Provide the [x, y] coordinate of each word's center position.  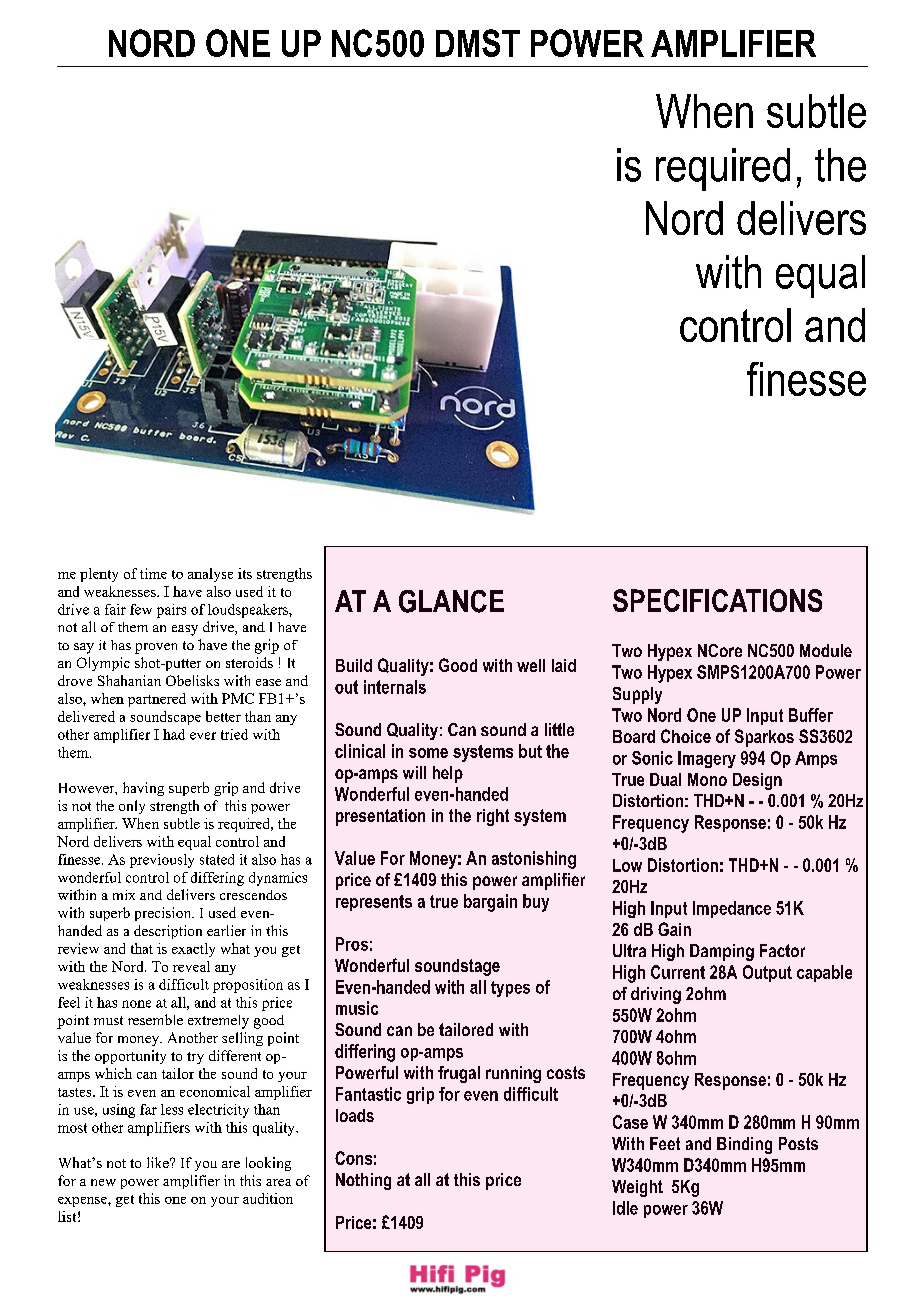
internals [395, 687]
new [103, 1182]
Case [630, 1122]
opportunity [130, 1057]
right [493, 817]
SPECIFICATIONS [717, 600]
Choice [686, 736]
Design [757, 781]
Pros [352, 944]
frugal [459, 1074]
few [141, 609]
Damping [722, 952]
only [132, 807]
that [142, 948]
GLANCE [451, 601]
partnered [157, 700]
